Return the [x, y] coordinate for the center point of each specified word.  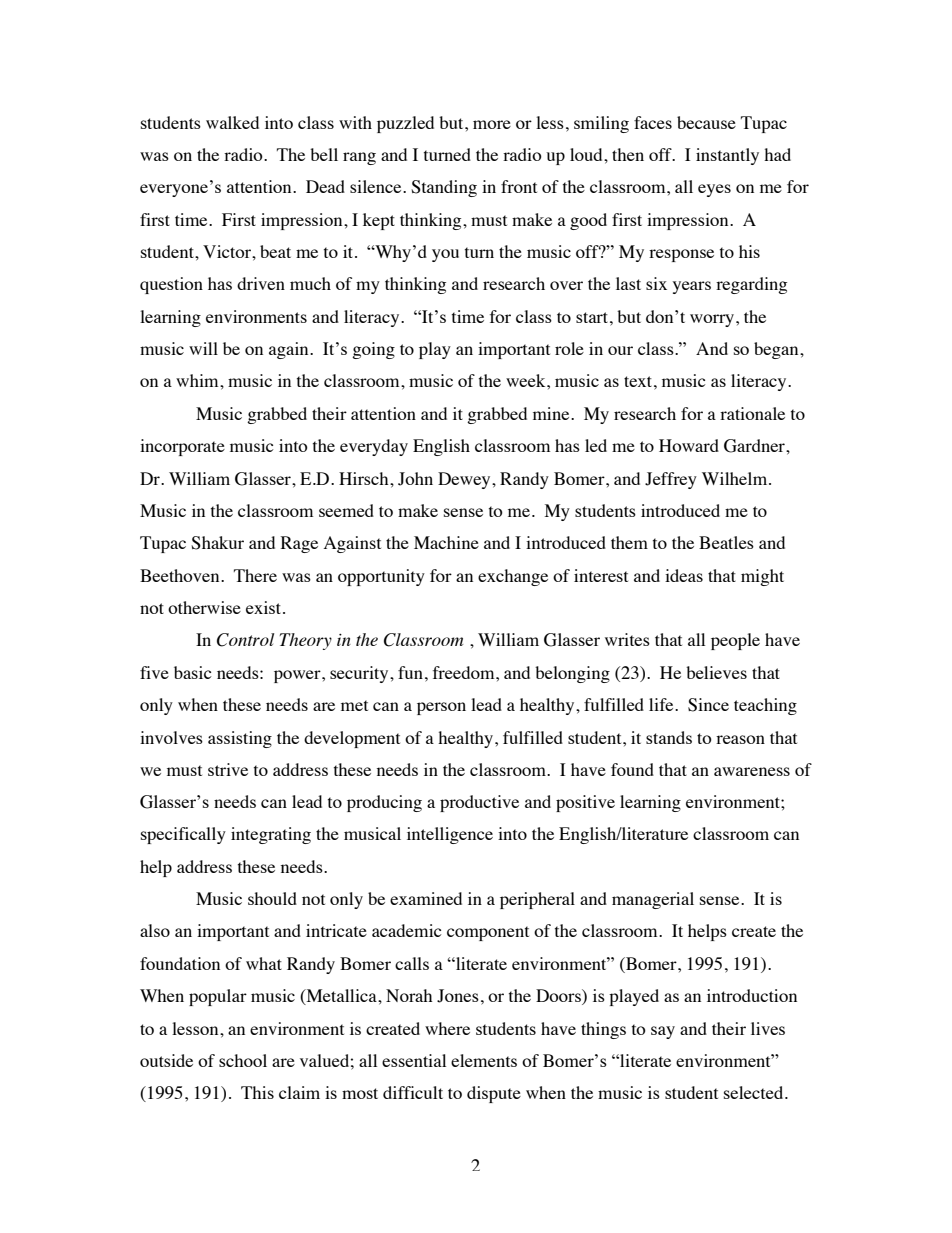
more [492, 124]
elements [484, 1060]
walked [232, 122]
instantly [727, 156]
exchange [513, 577]
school [243, 1060]
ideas [684, 575]
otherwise [204, 607]
